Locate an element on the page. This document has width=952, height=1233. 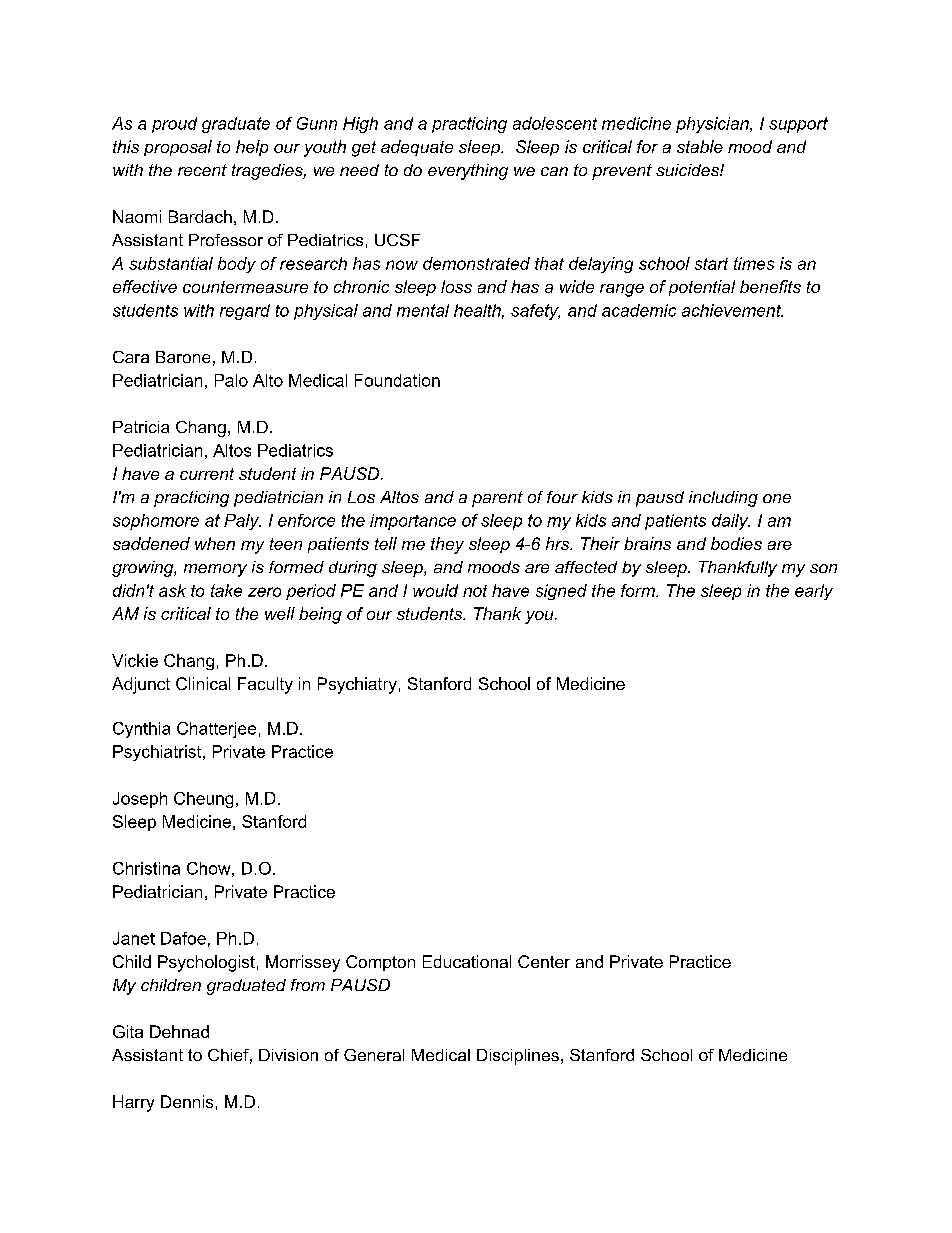
take is located at coordinates (226, 590).
